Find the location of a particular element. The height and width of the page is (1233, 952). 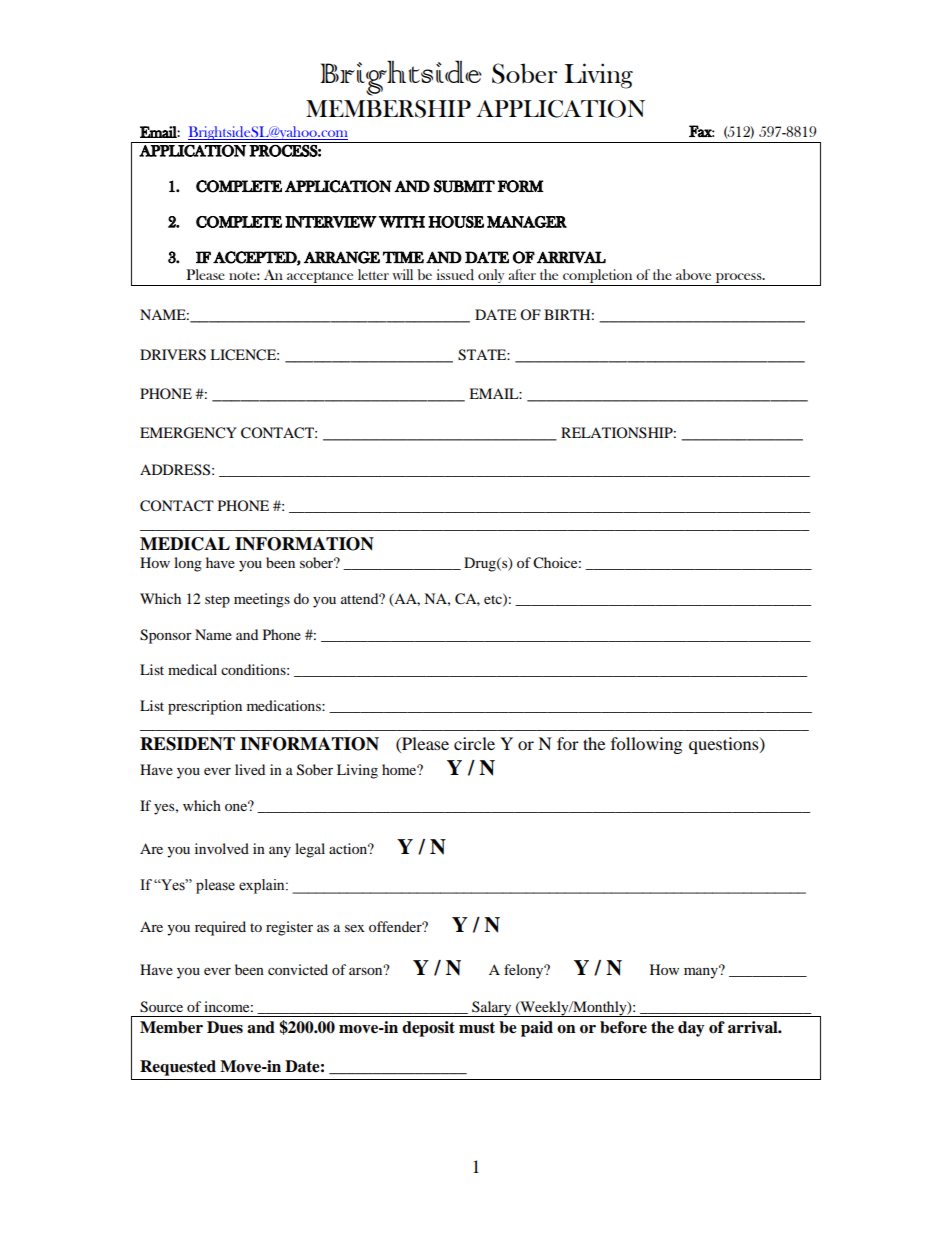

Dues is located at coordinates (225, 1027).
